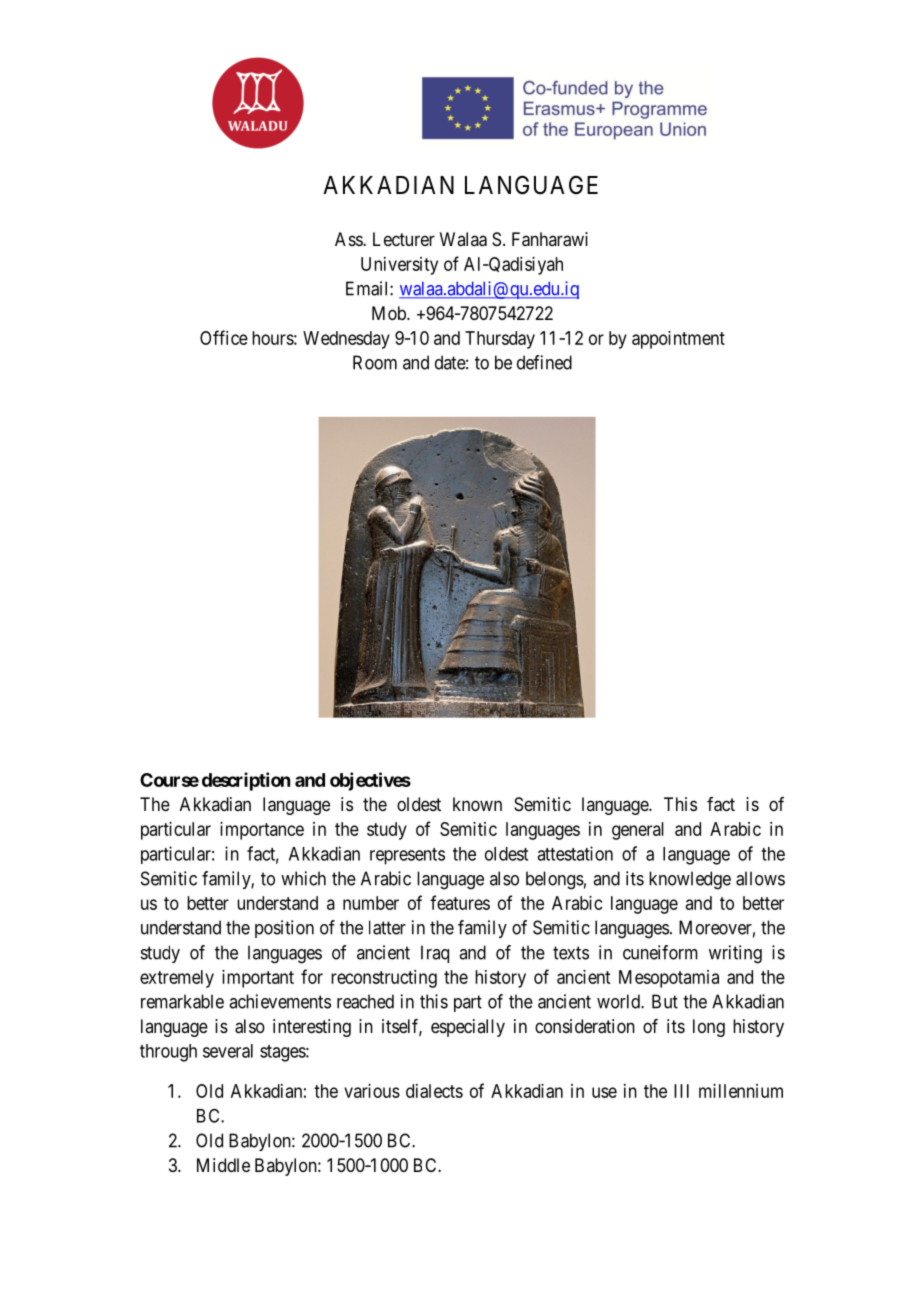  What do you see at coordinates (258, 979) in the screenshot?
I see `important` at bounding box center [258, 979].
